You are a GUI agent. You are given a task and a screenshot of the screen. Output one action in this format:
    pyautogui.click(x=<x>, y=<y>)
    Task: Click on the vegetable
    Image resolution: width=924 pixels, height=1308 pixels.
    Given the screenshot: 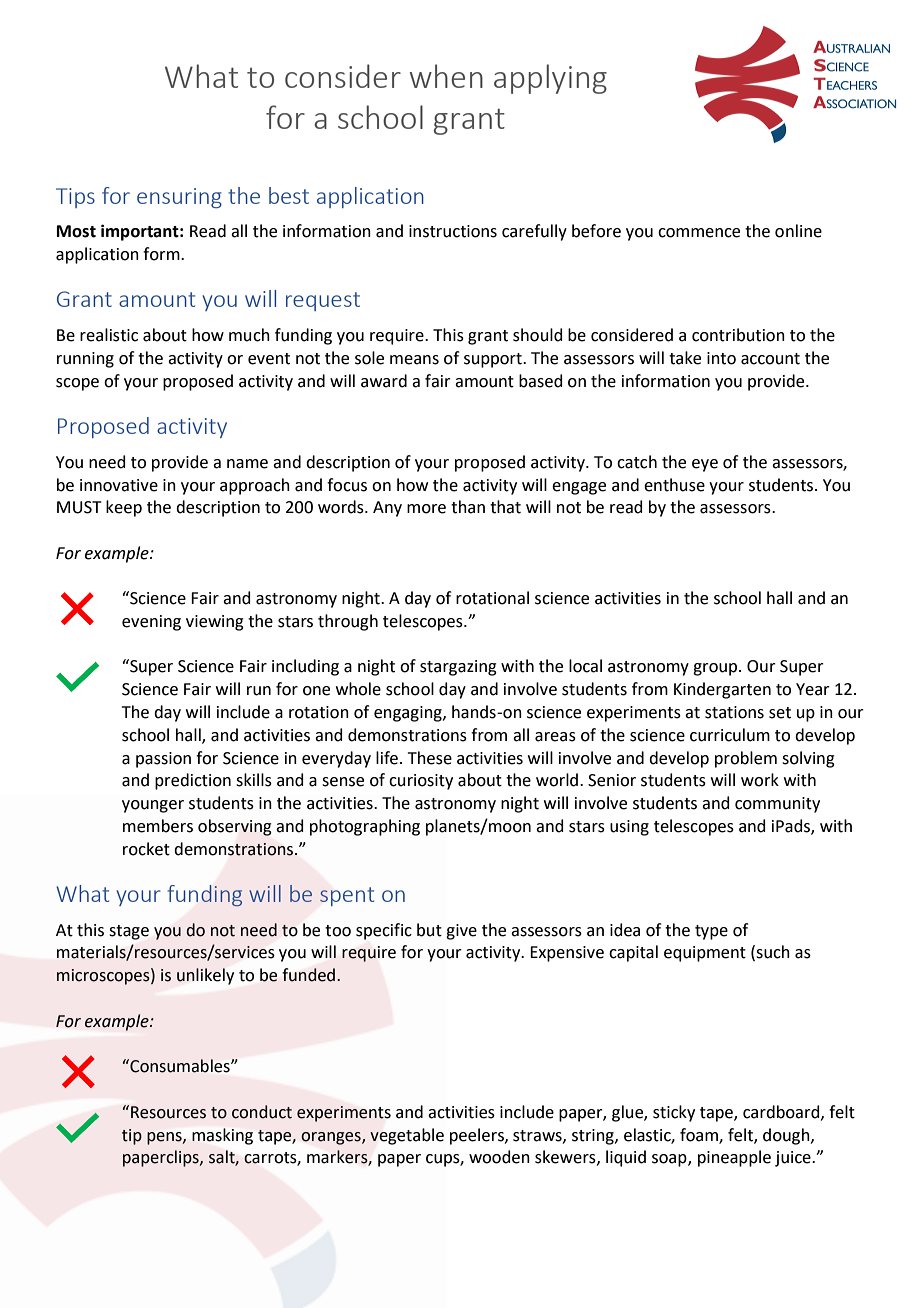 What is the action you would take?
    pyautogui.click(x=407, y=1136)
